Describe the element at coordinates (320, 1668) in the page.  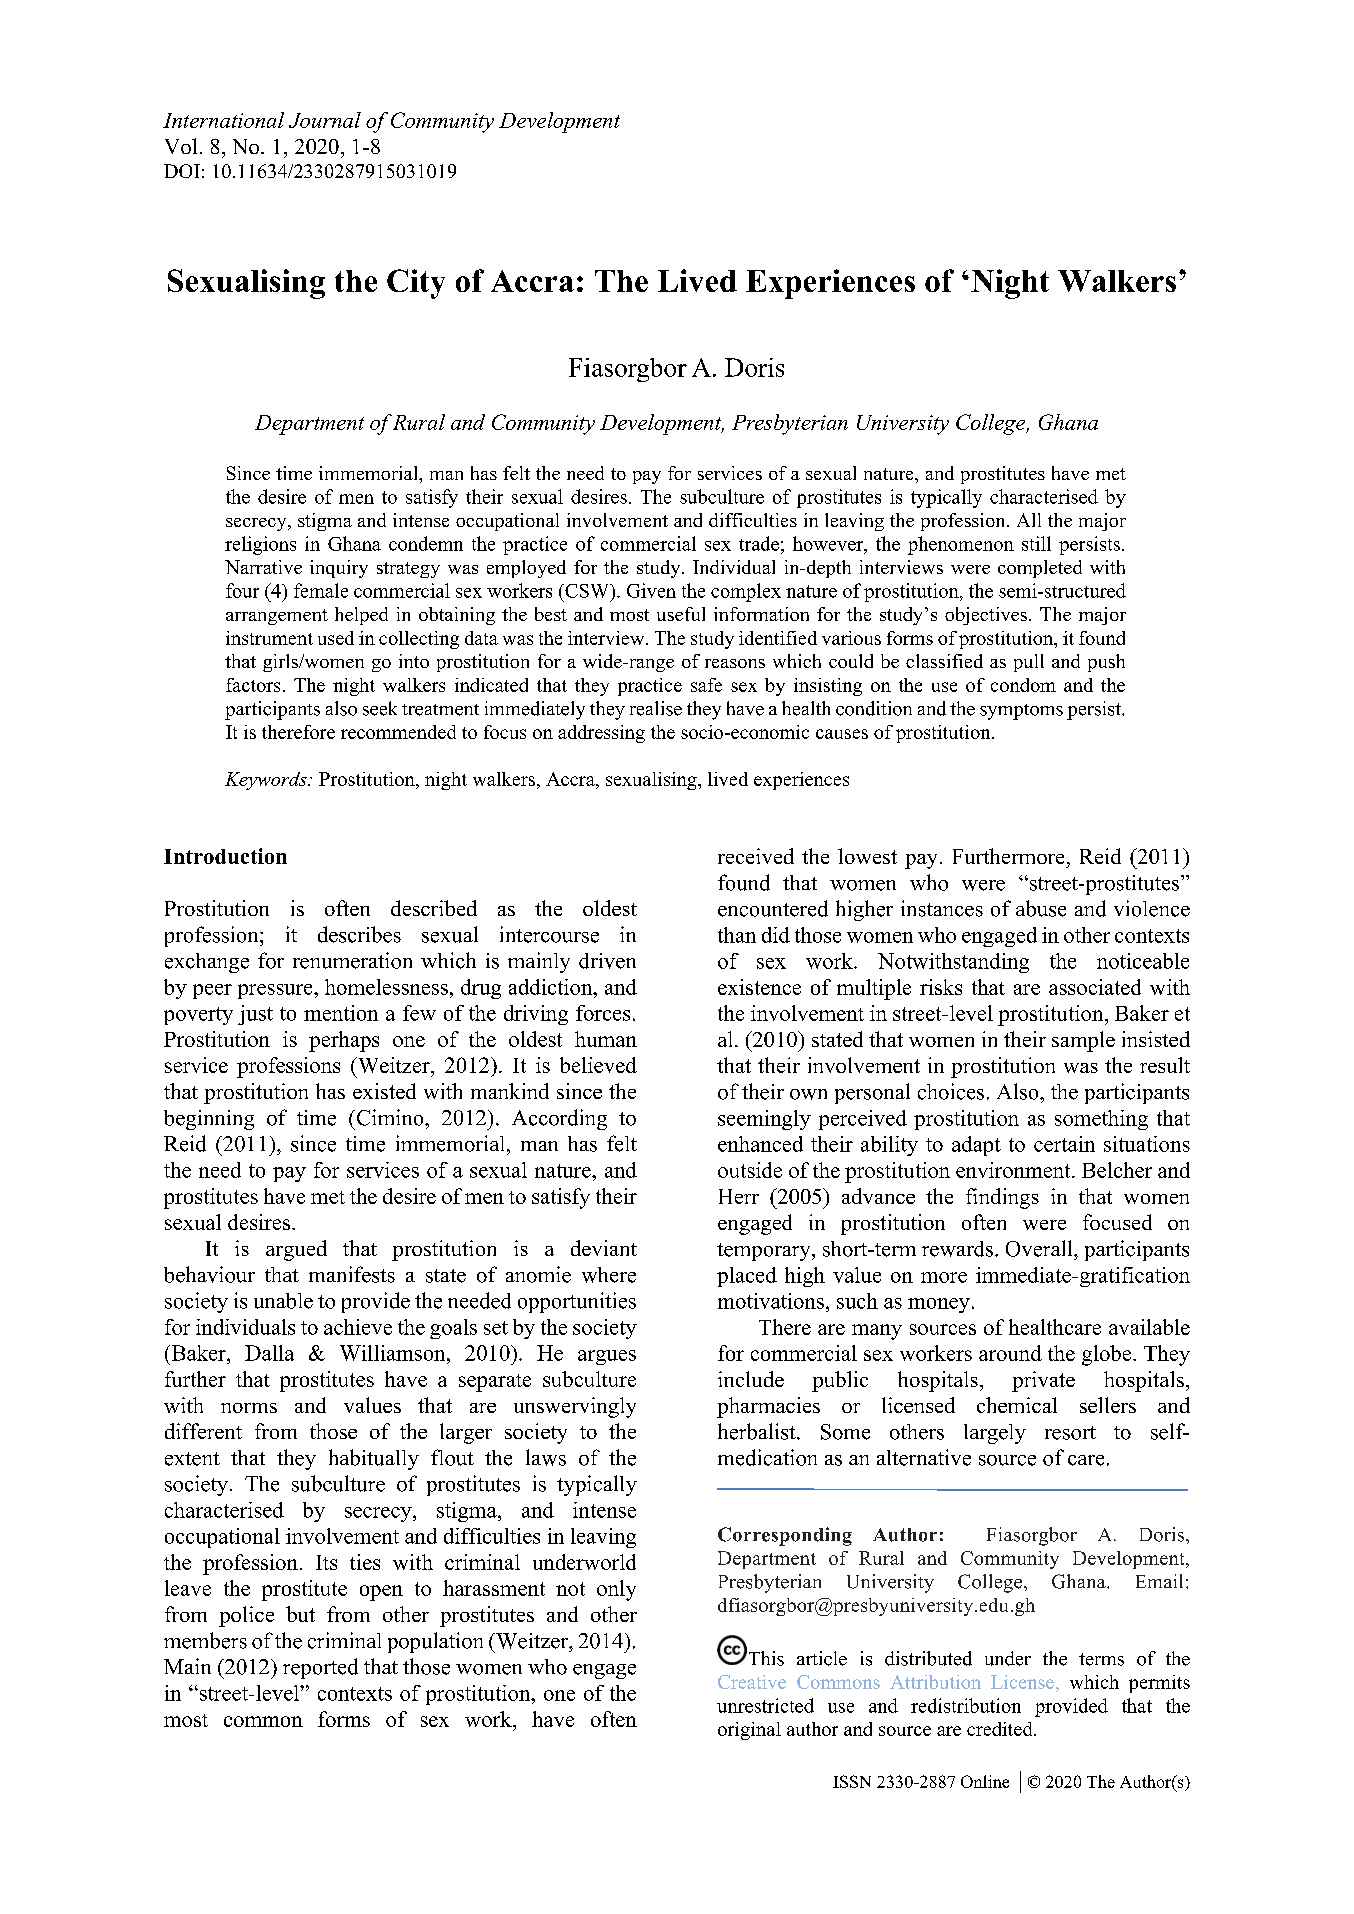
I see `reported` at that location.
